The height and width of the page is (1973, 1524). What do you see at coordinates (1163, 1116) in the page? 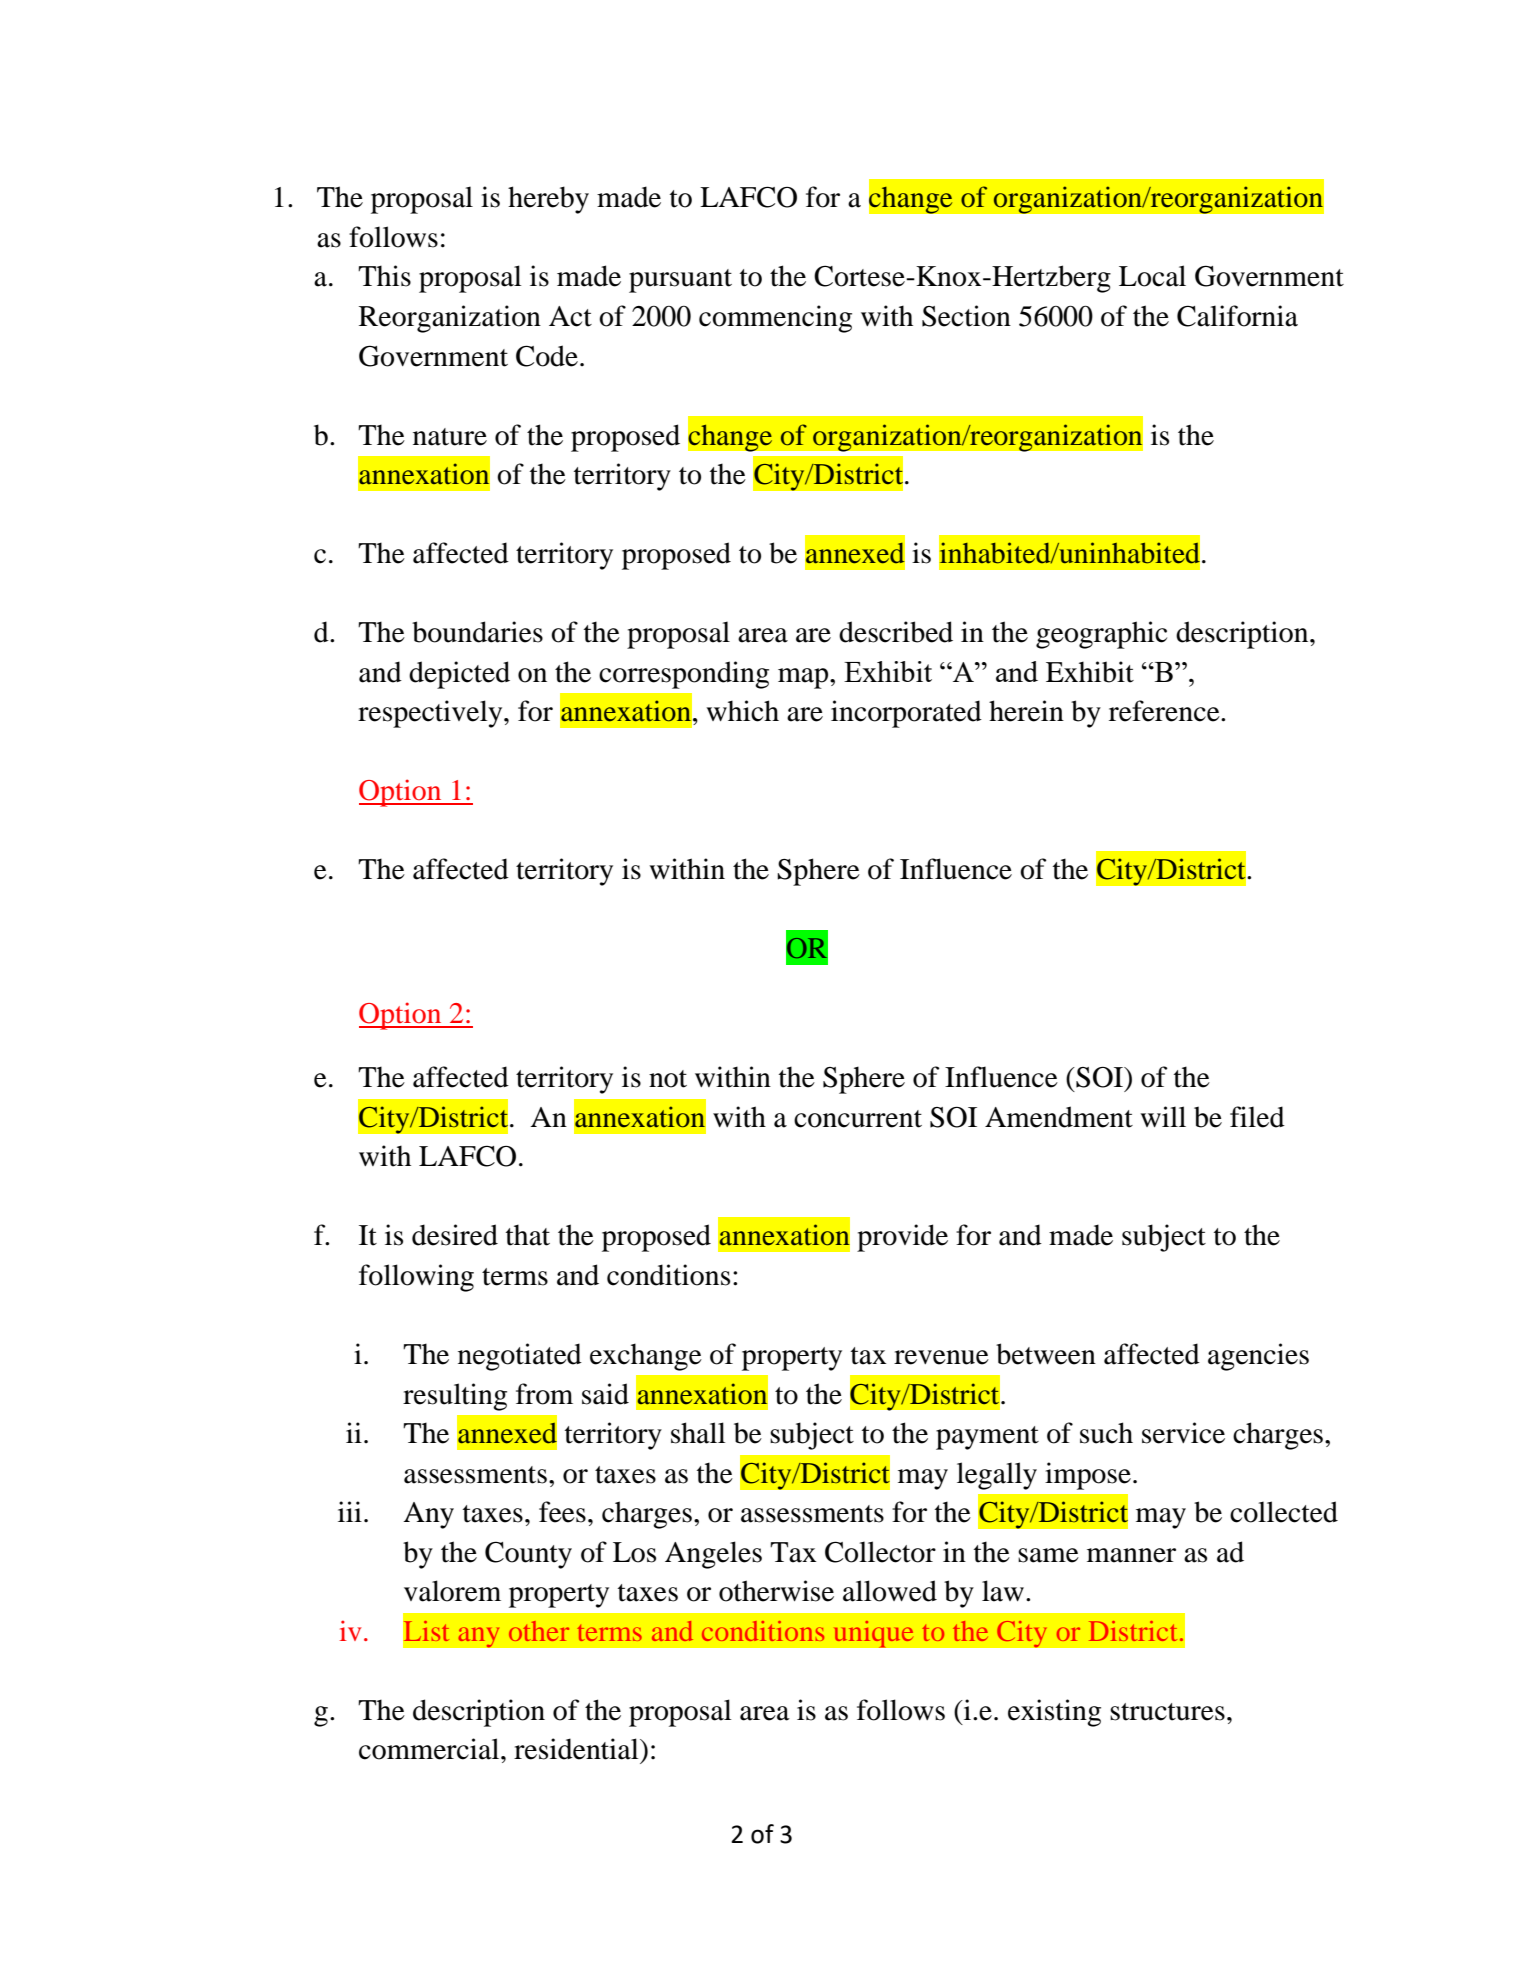
I see `will` at bounding box center [1163, 1116].
